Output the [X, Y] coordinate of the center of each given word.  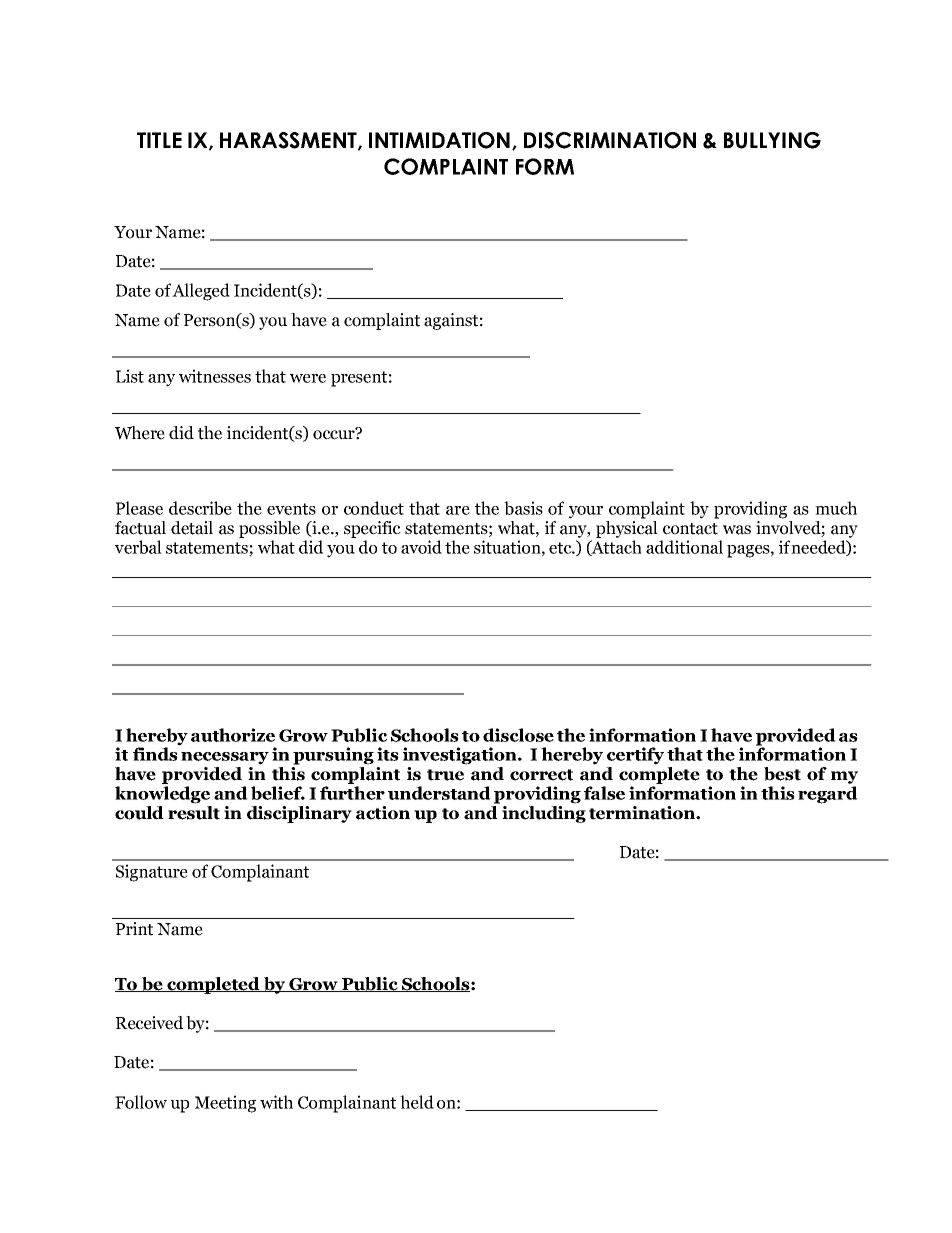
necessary [225, 758]
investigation [461, 756]
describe [200, 508]
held [417, 1102]
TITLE [159, 140]
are [458, 510]
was [737, 530]
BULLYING [772, 140]
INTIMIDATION [439, 140]
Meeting [225, 1104]
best [782, 774]
